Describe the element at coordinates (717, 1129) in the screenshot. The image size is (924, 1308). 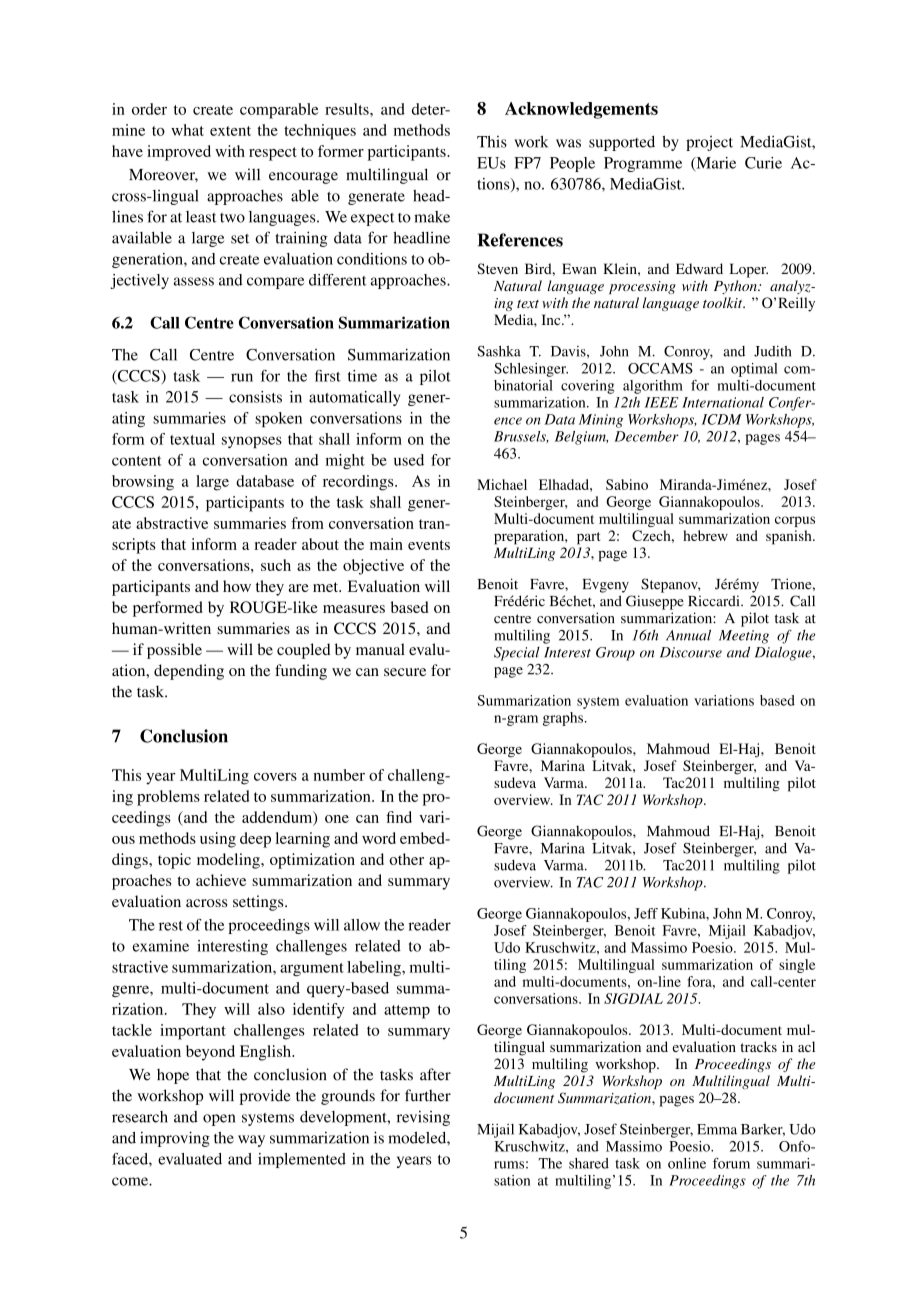
I see `Emma` at that location.
